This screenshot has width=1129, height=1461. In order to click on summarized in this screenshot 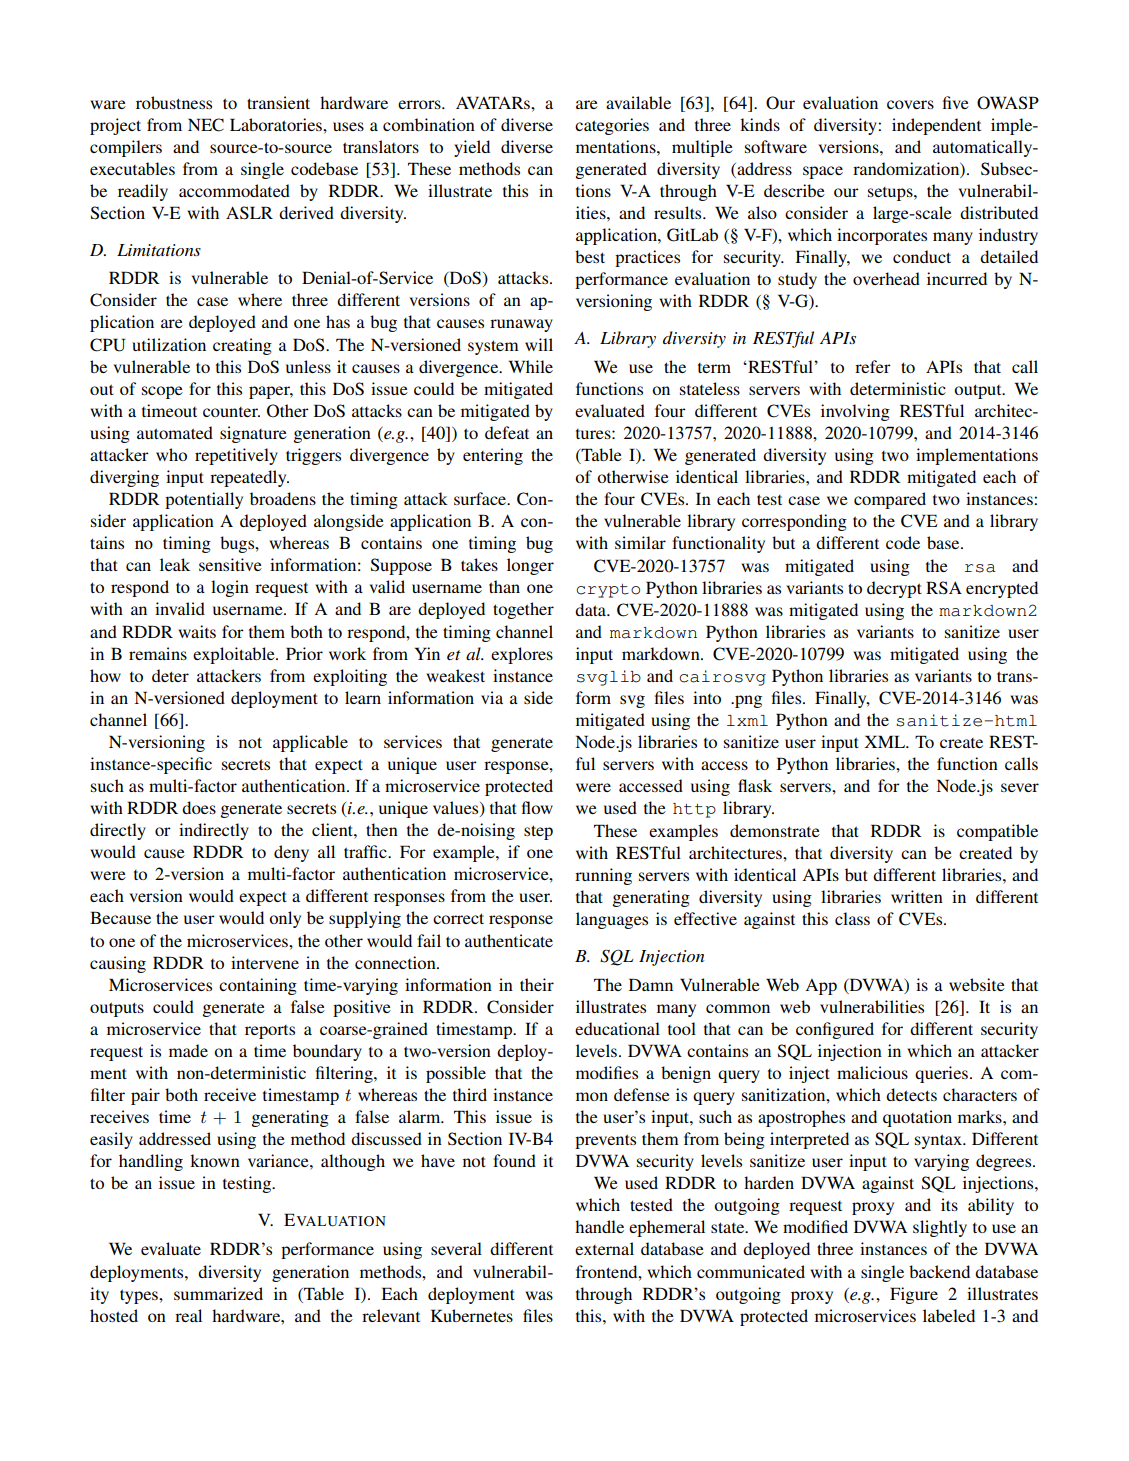, I will do `click(218, 1293)`.
